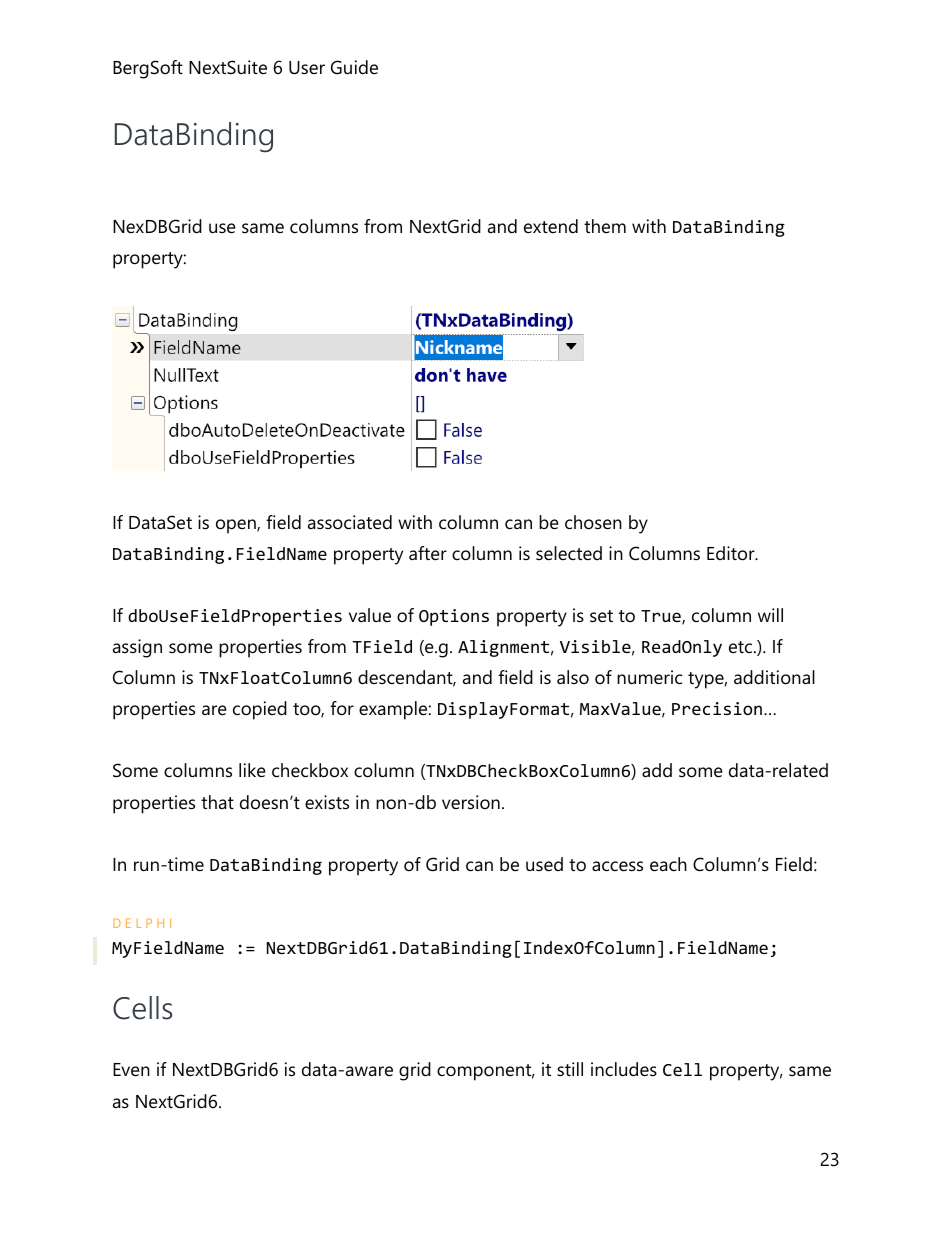 The image size is (952, 1233). What do you see at coordinates (428, 553) in the screenshot?
I see `after` at bounding box center [428, 553].
